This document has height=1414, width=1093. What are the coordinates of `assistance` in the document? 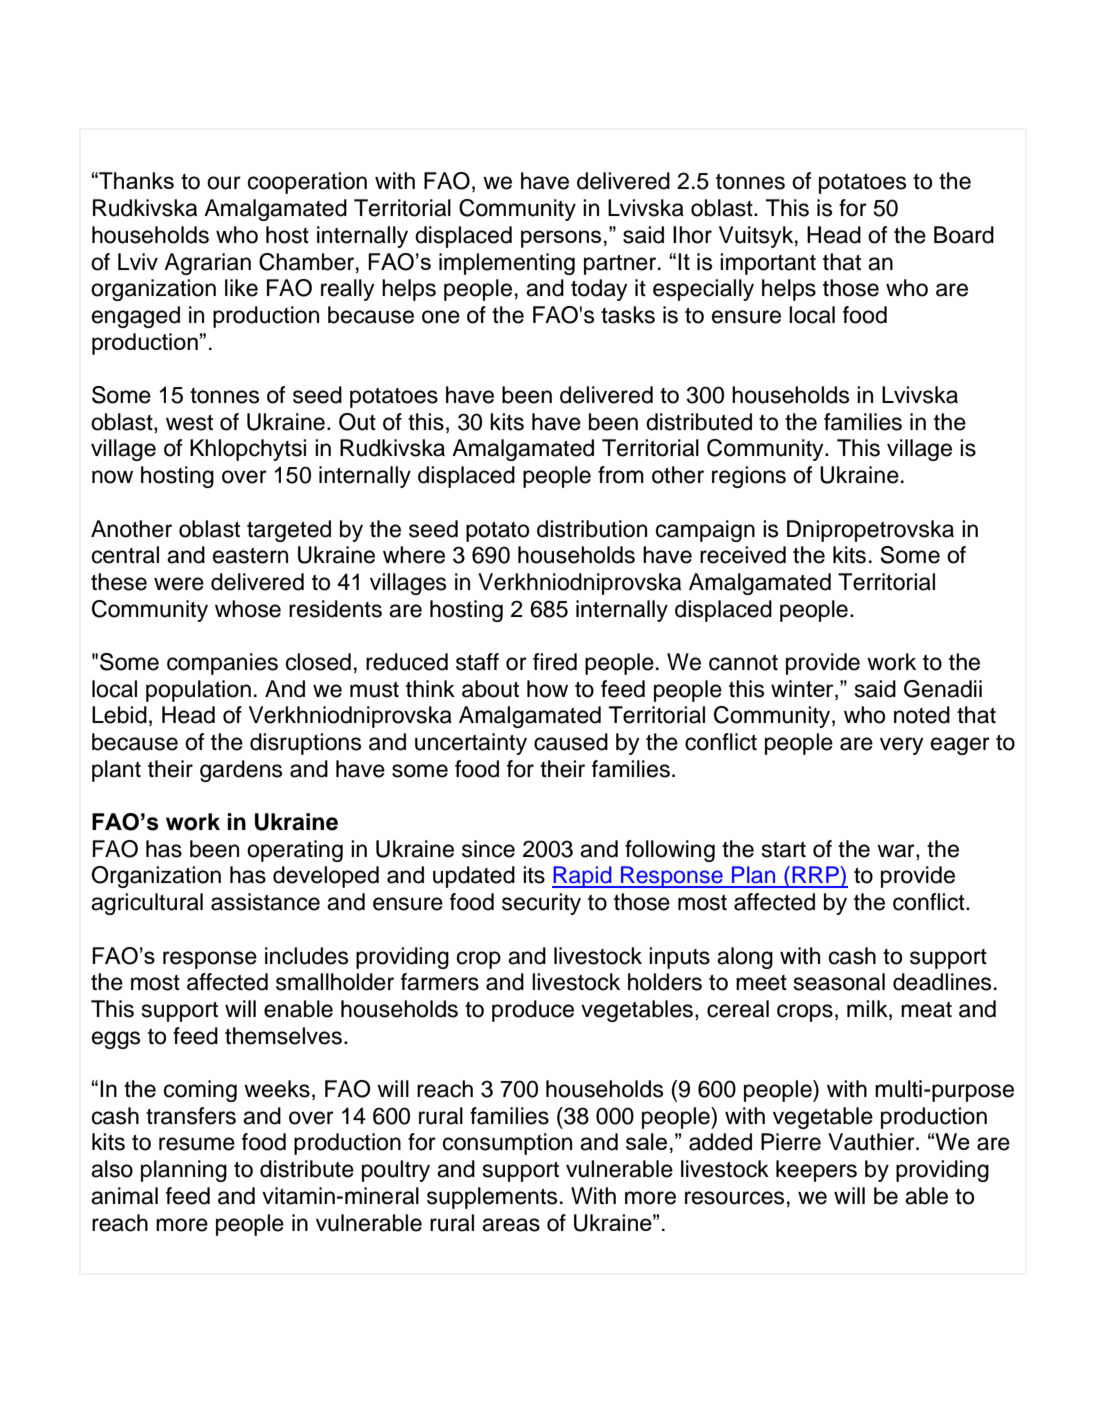 It's located at (265, 902).
